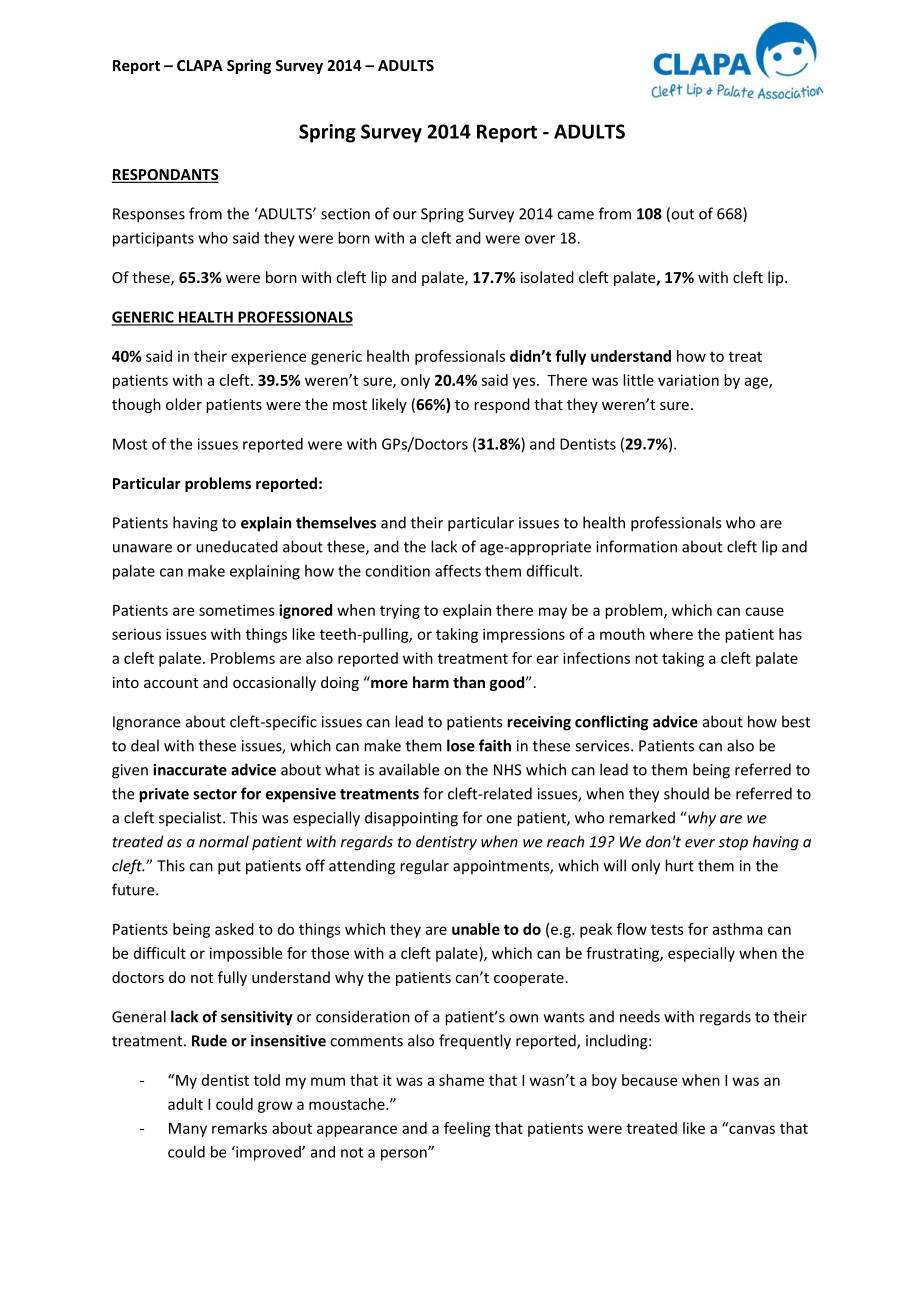 The height and width of the screenshot is (1308, 924). I want to click on than, so click(469, 682).
